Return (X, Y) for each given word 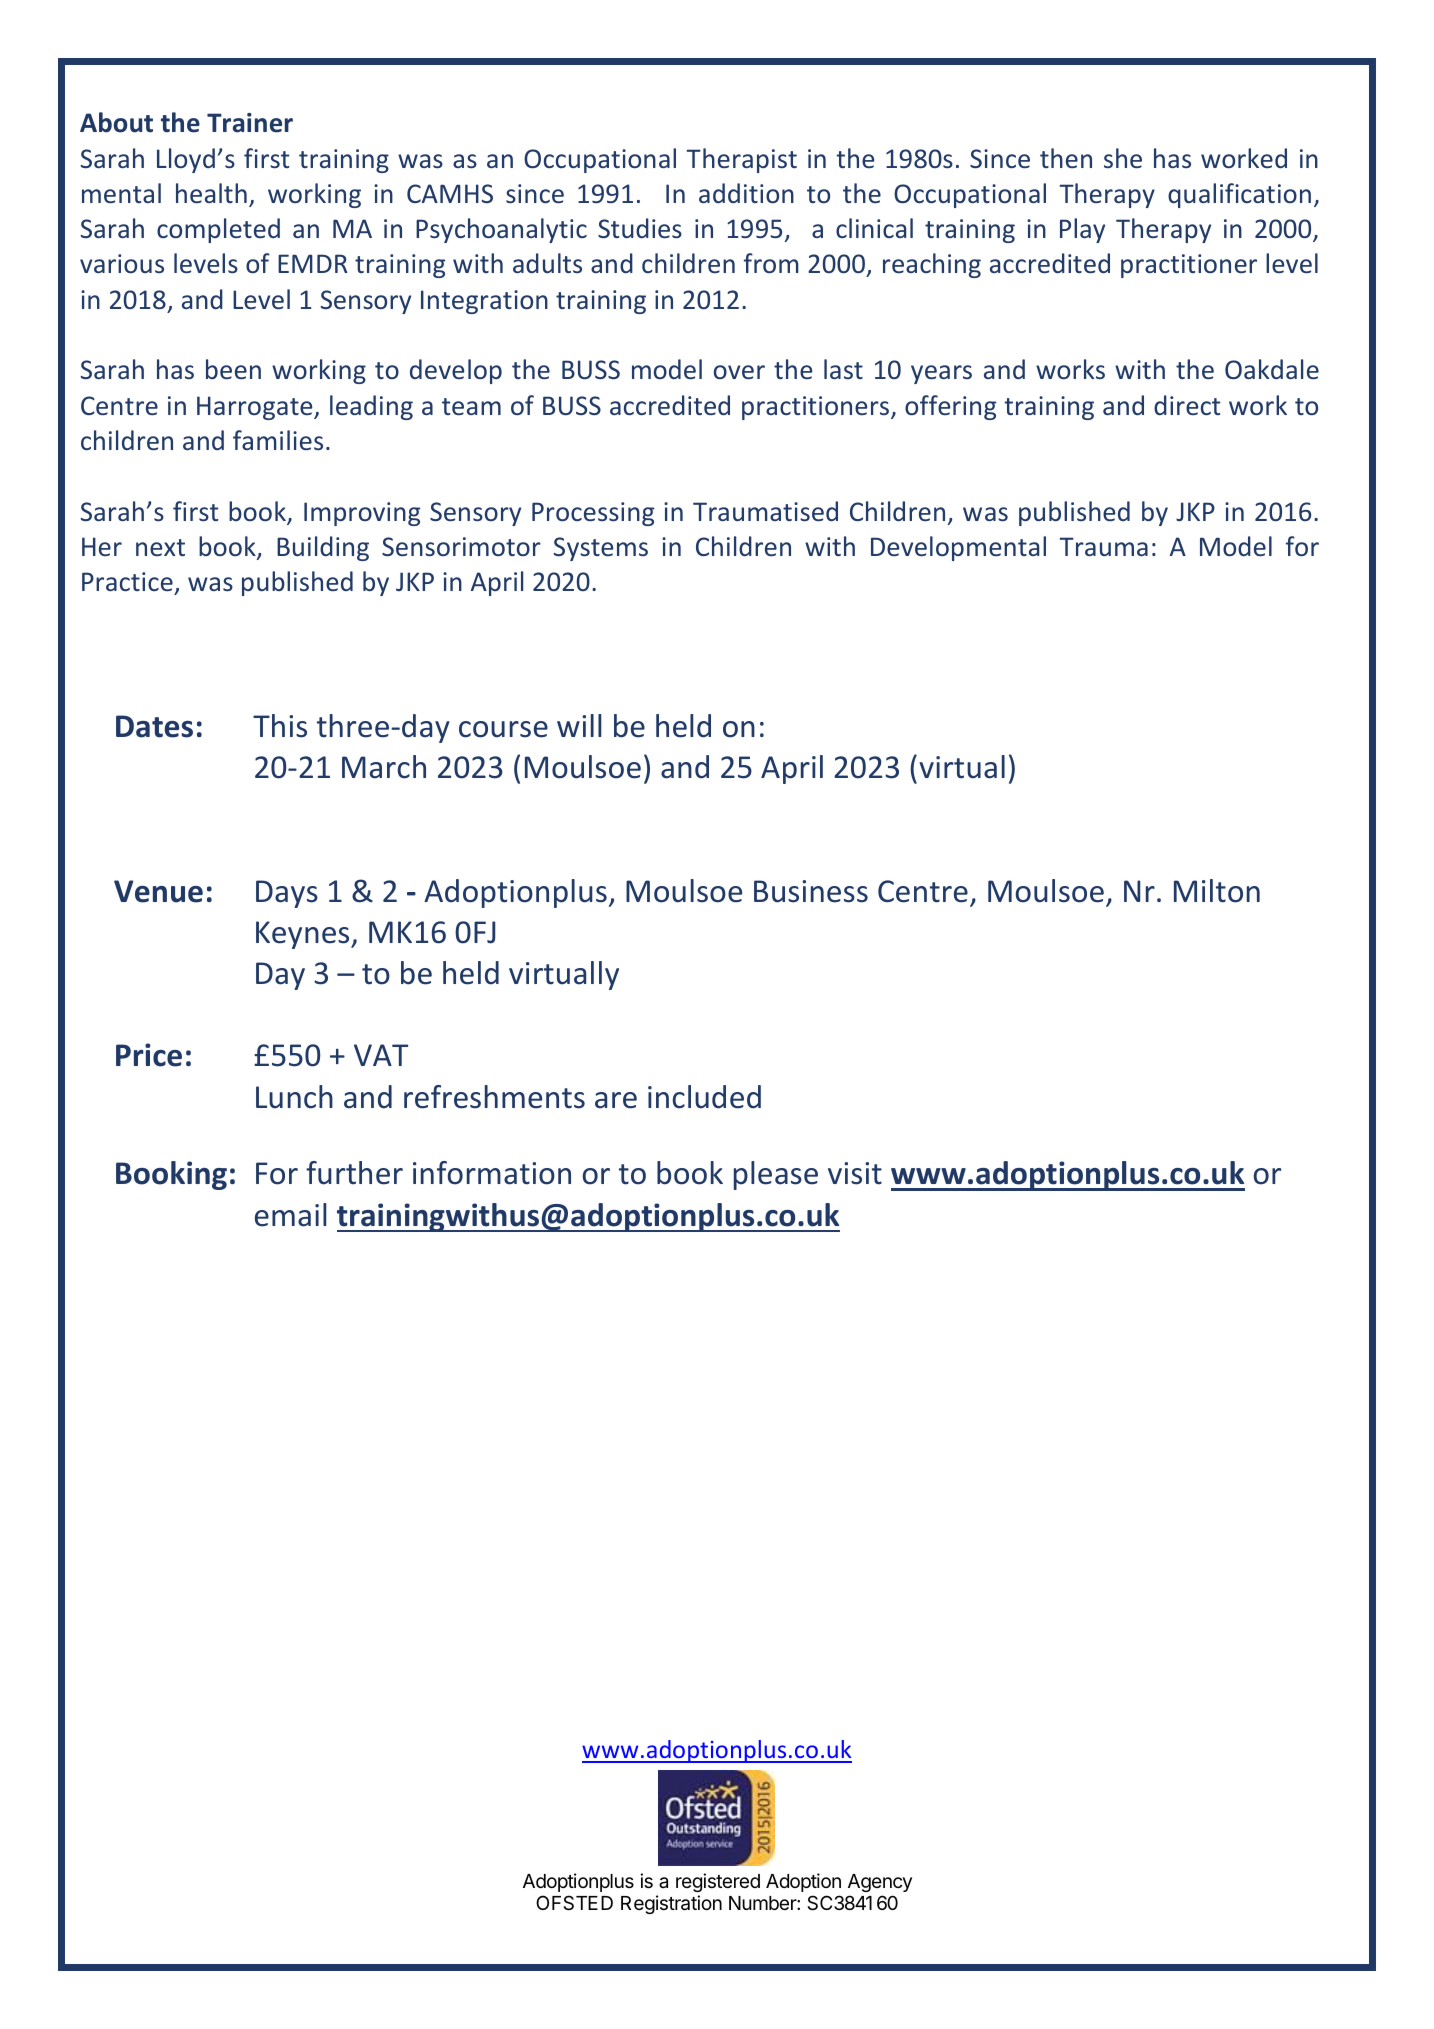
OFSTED (574, 1903)
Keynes (304, 935)
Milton (1217, 891)
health (211, 193)
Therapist (741, 160)
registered (718, 1882)
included (704, 1097)
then (1066, 158)
